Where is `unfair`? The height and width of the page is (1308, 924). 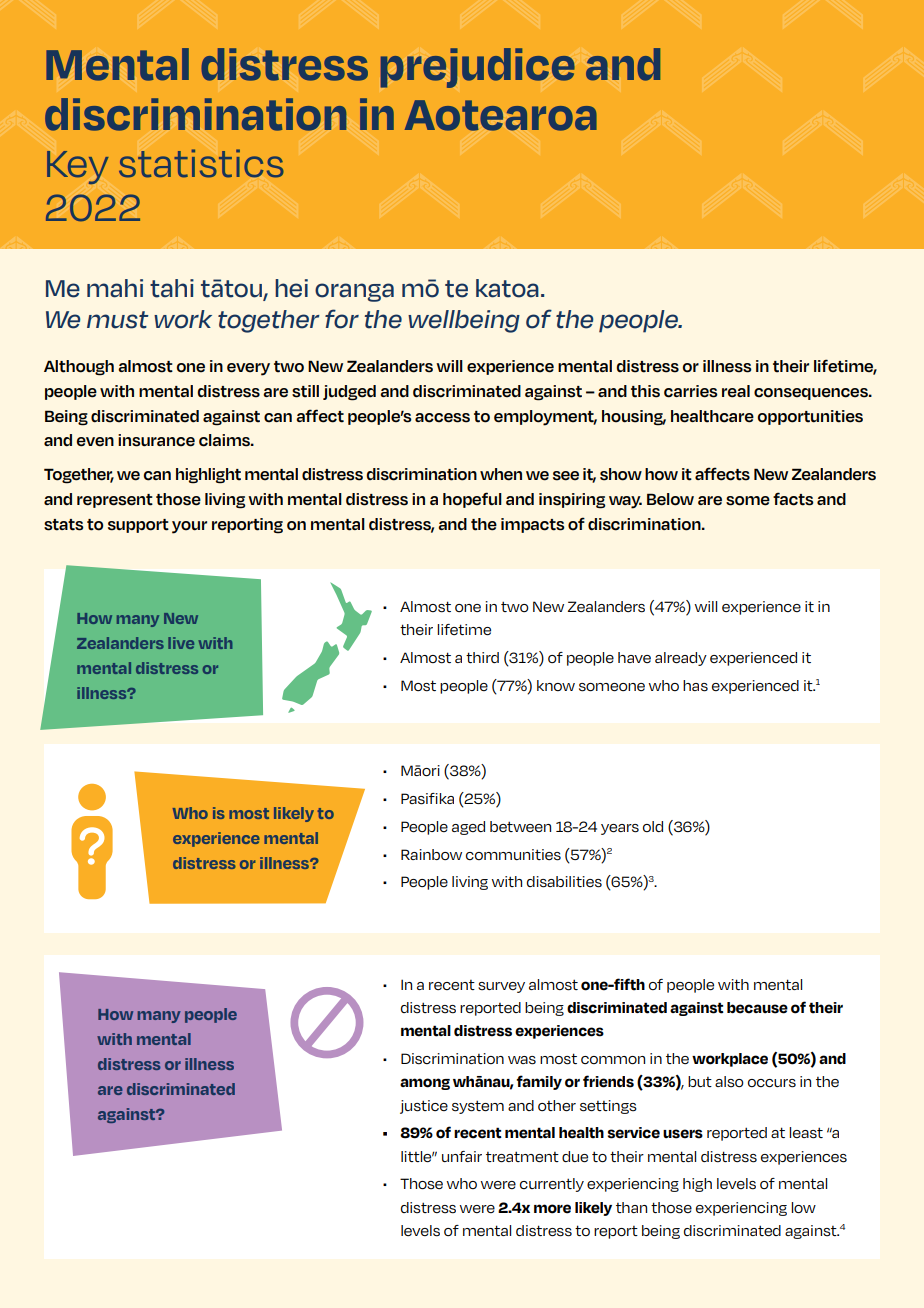 unfair is located at coordinates (462, 1156).
